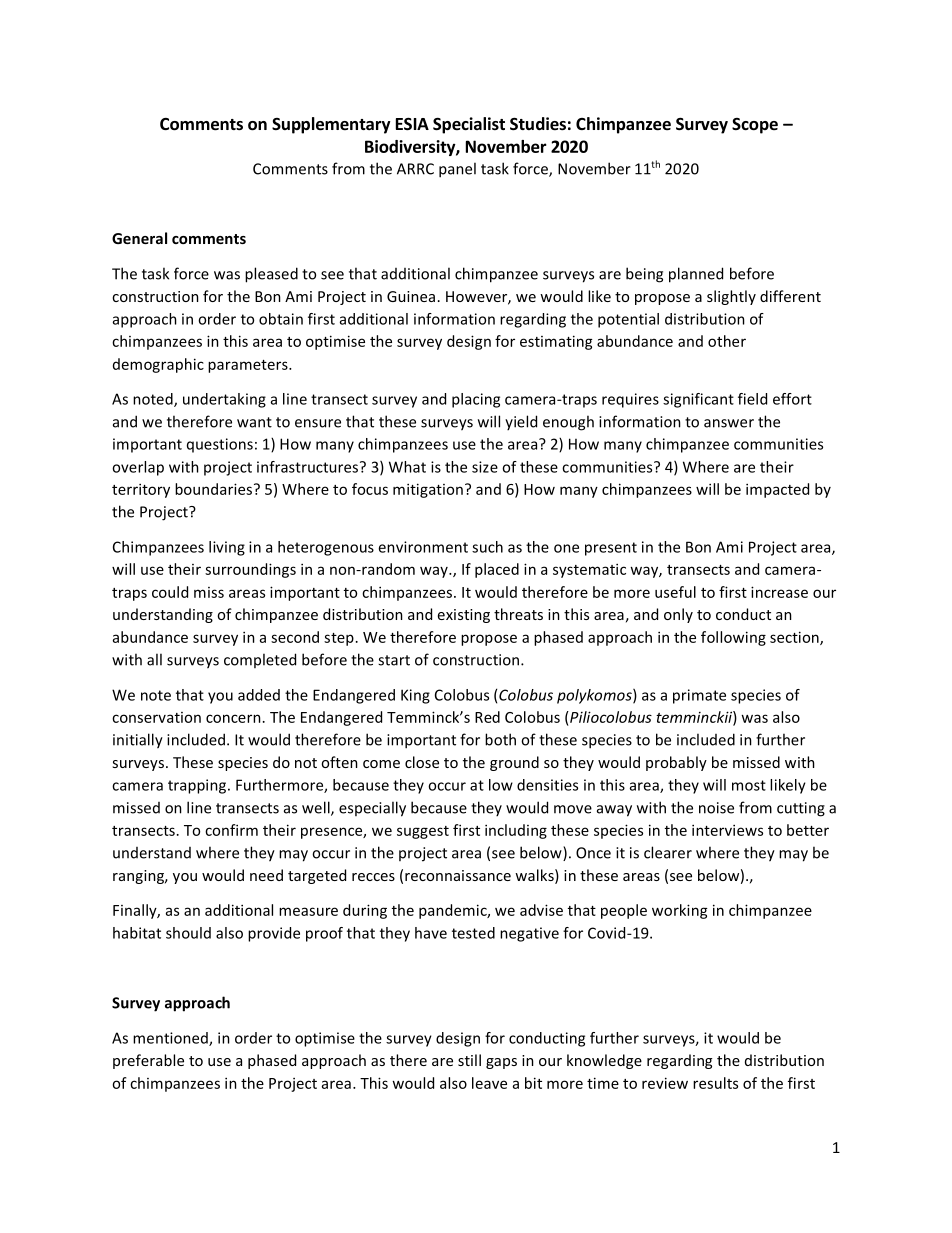 The image size is (952, 1233). What do you see at coordinates (331, 125) in the screenshot?
I see `Supplementary` at bounding box center [331, 125].
